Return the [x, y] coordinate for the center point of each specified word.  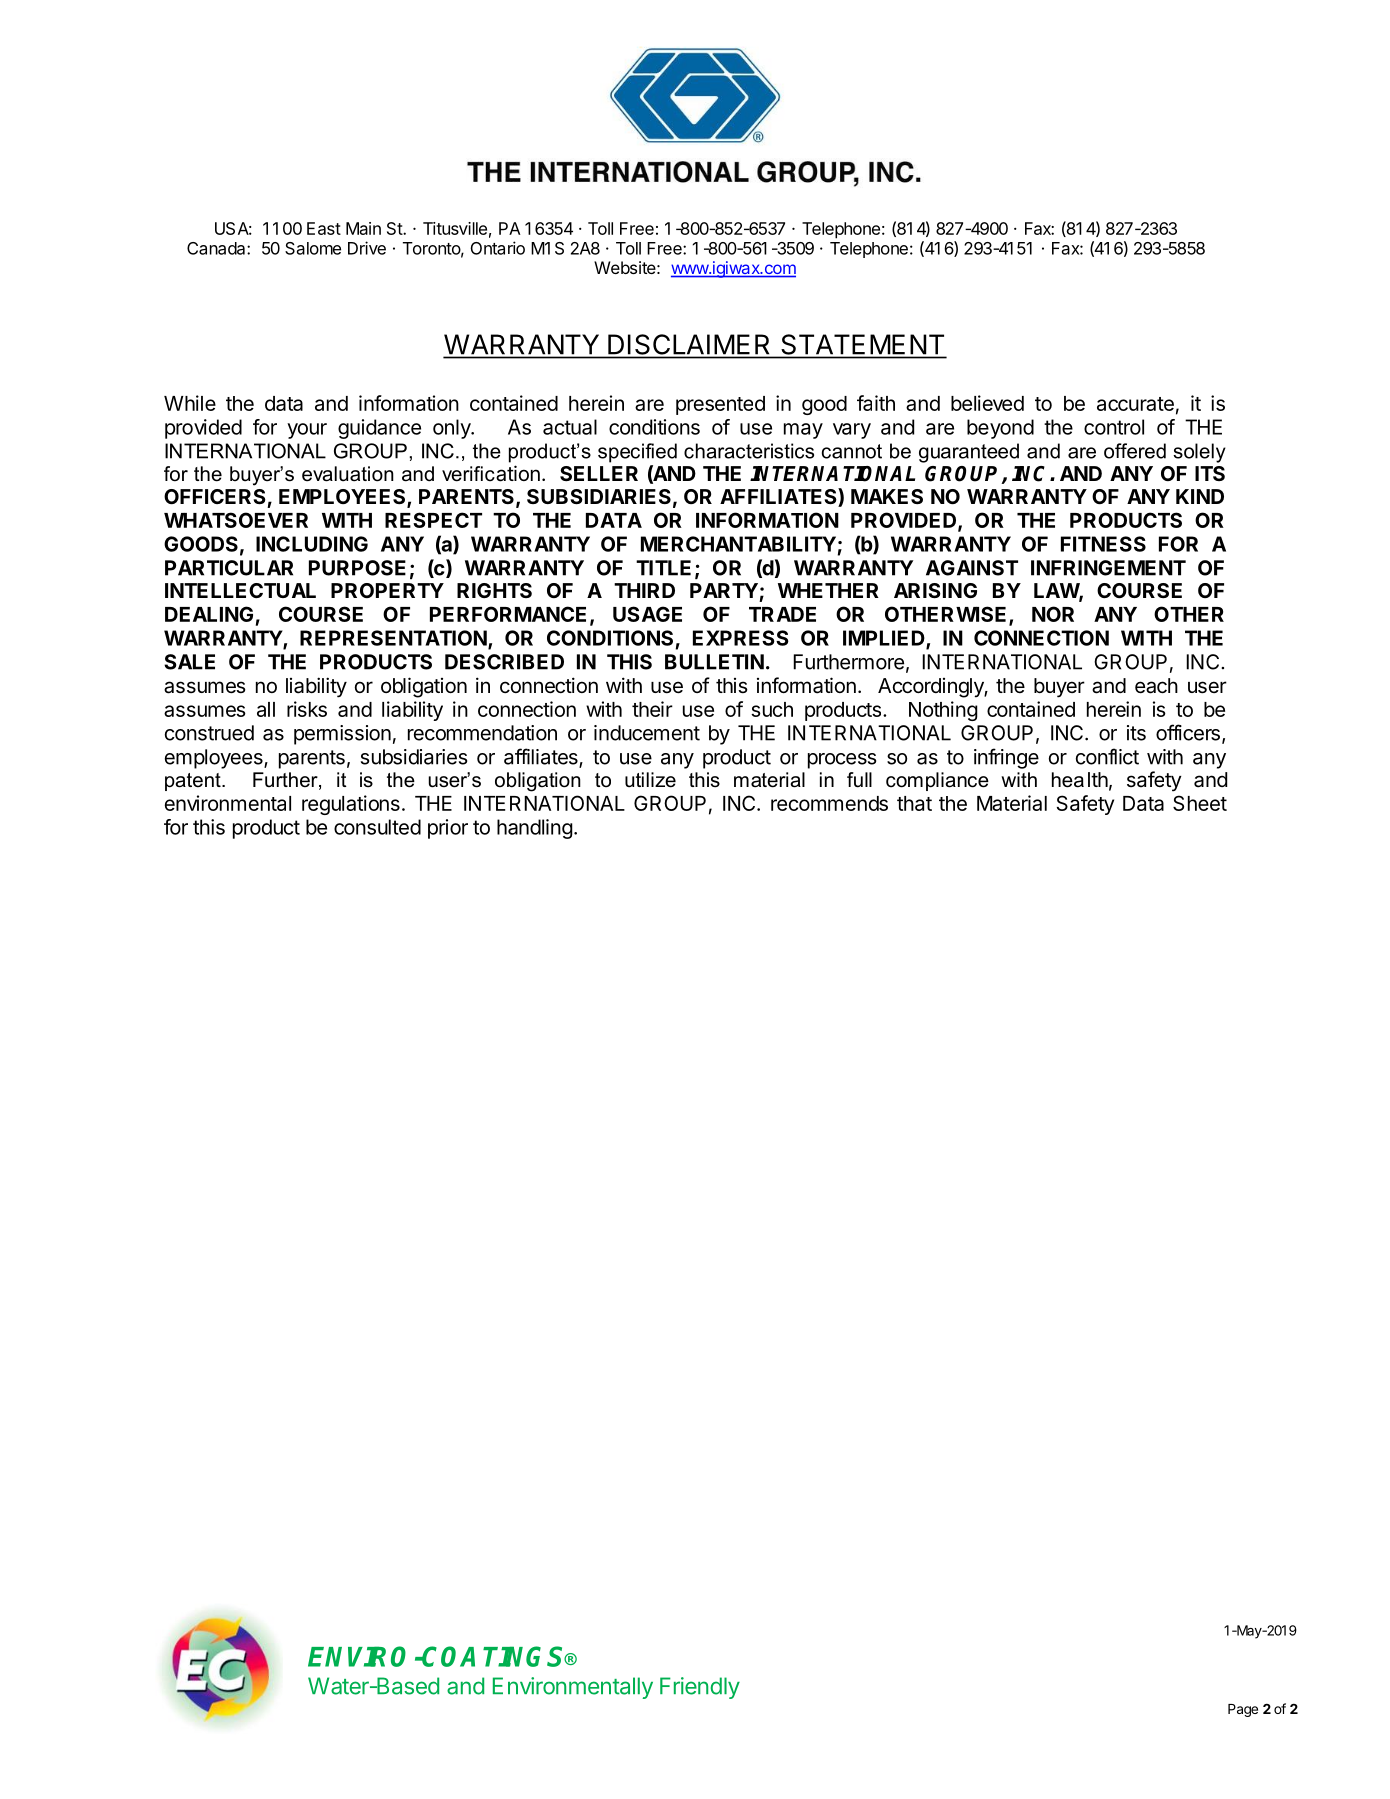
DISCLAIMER [688, 344]
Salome [313, 248]
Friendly [700, 1688]
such [772, 709]
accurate [1135, 404]
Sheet [1200, 803]
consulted [377, 827]
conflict [1107, 756]
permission [342, 735]
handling [535, 829]
